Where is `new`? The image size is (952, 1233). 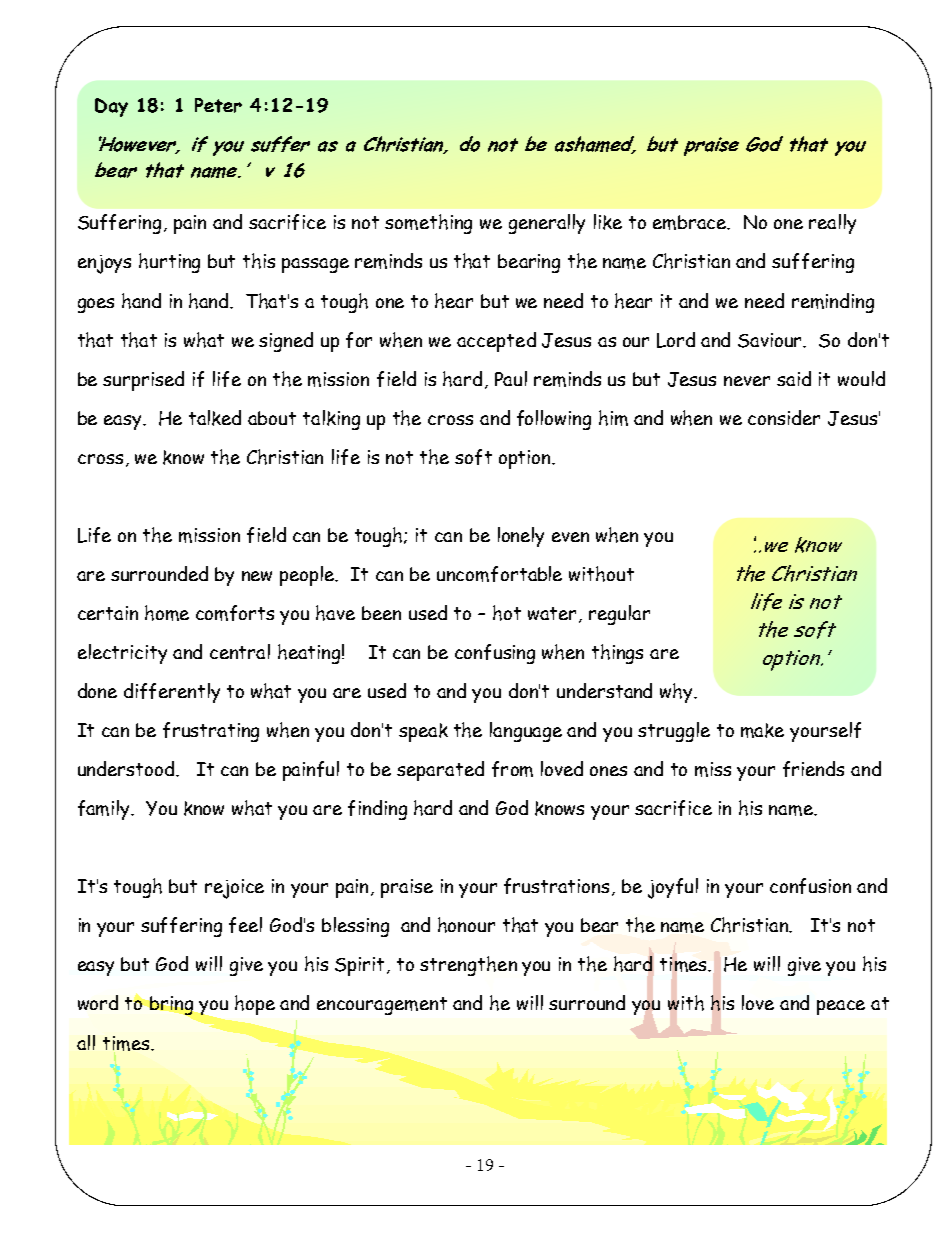
new is located at coordinates (257, 576).
